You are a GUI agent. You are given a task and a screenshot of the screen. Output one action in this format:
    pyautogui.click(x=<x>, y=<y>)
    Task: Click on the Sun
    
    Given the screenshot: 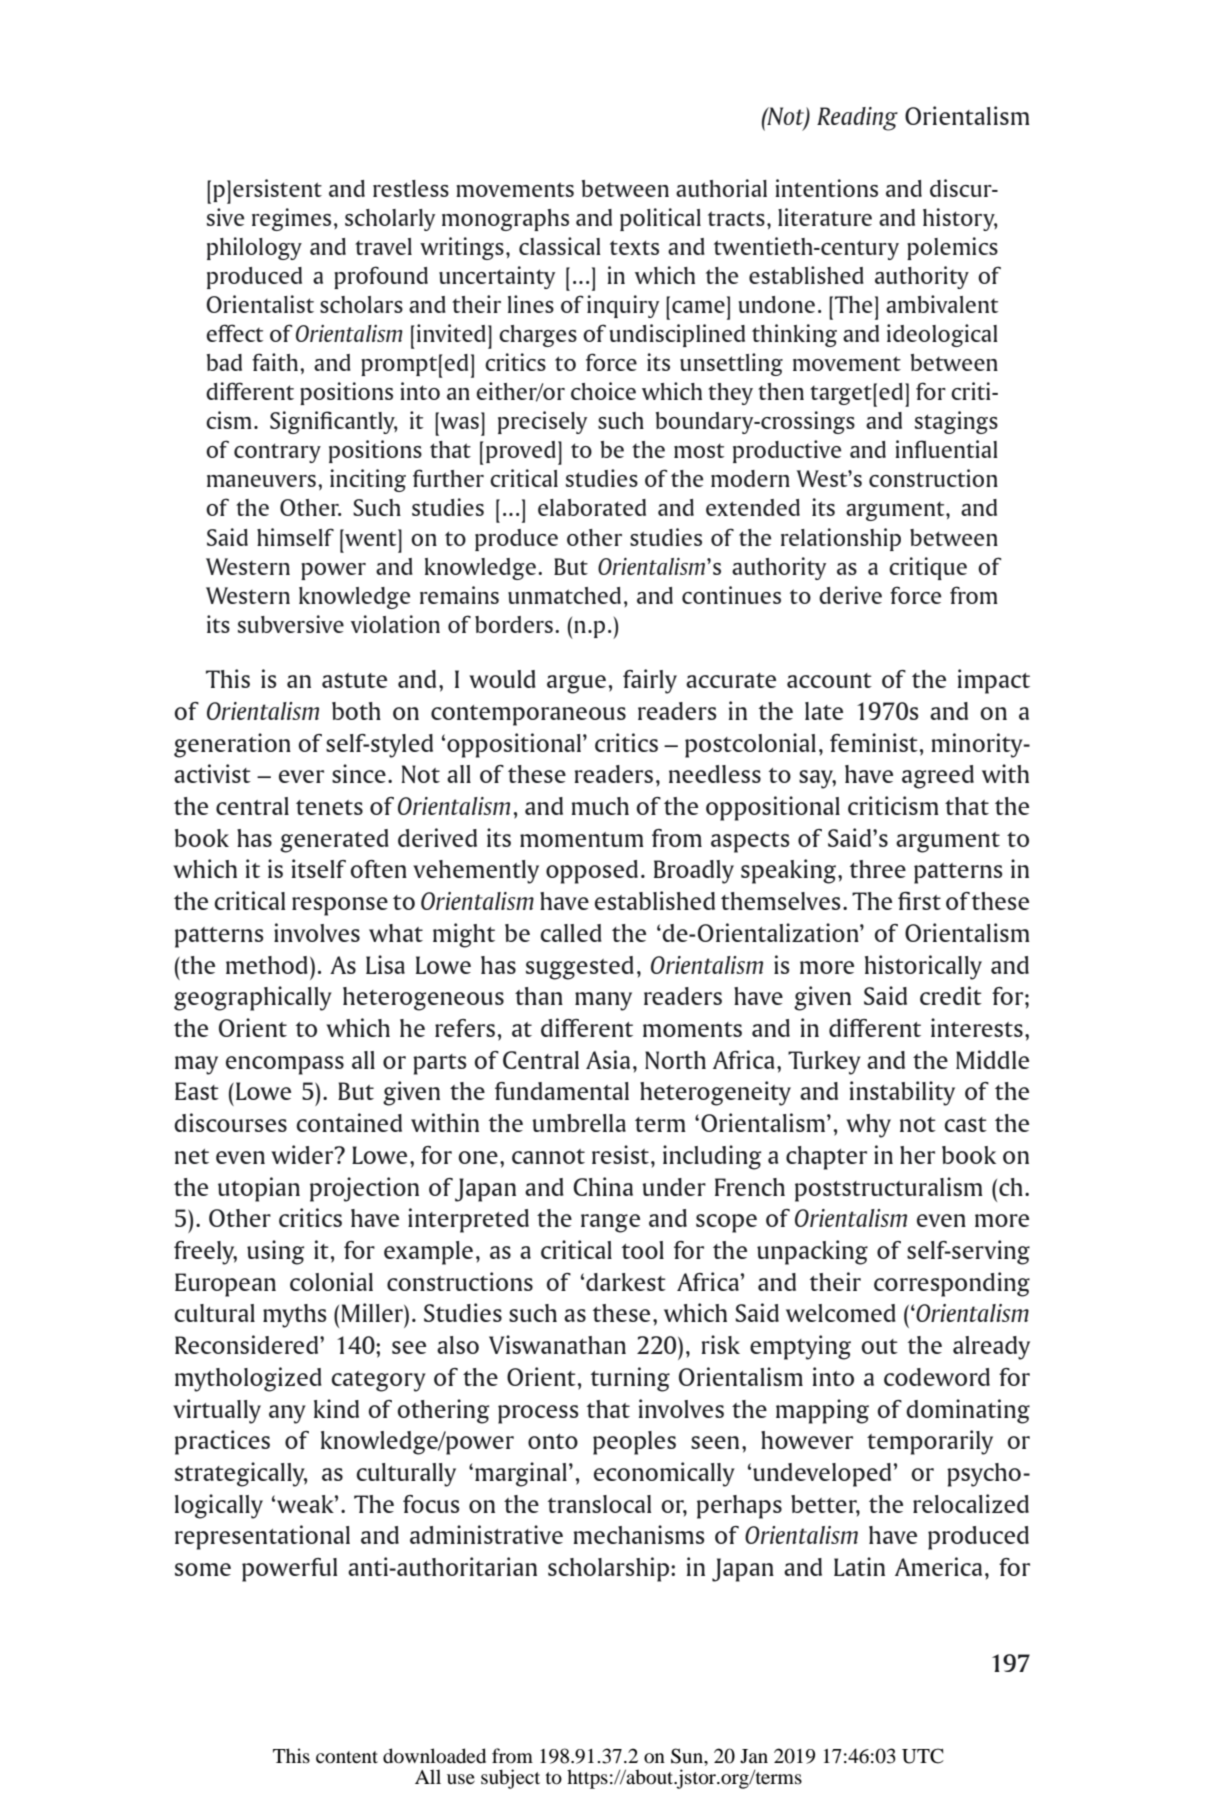 What is the action you would take?
    pyautogui.click(x=688, y=1756)
